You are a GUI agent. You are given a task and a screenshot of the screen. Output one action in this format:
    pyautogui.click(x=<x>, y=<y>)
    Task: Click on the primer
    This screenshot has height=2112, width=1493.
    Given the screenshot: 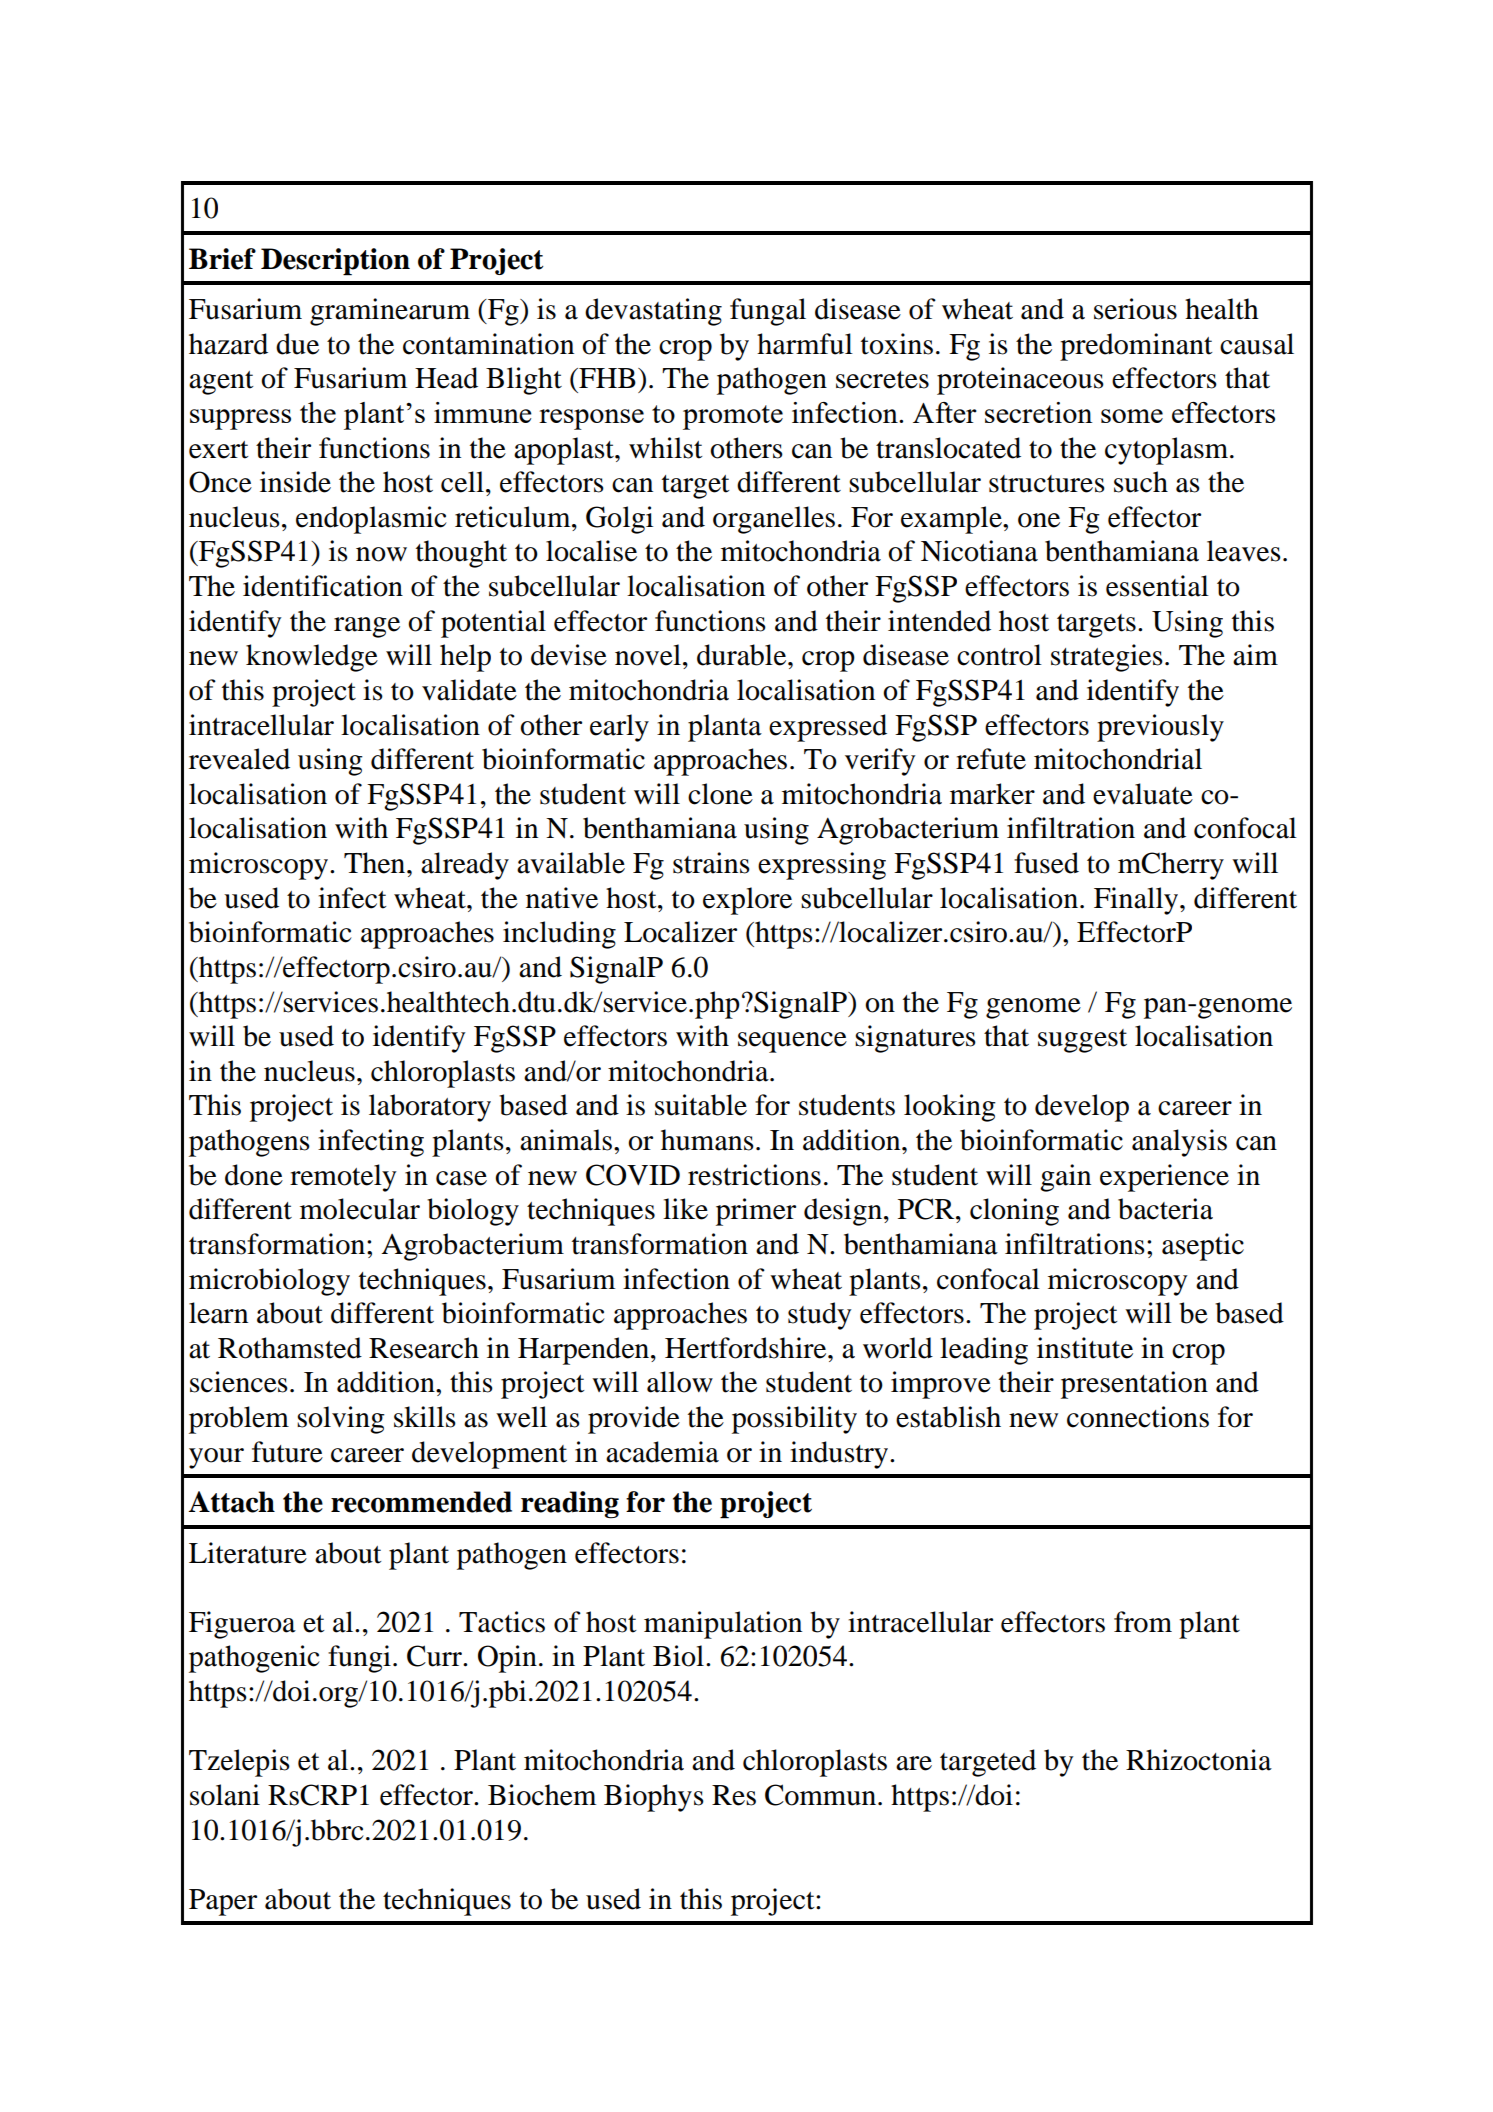 What is the action you would take?
    pyautogui.click(x=756, y=1212)
